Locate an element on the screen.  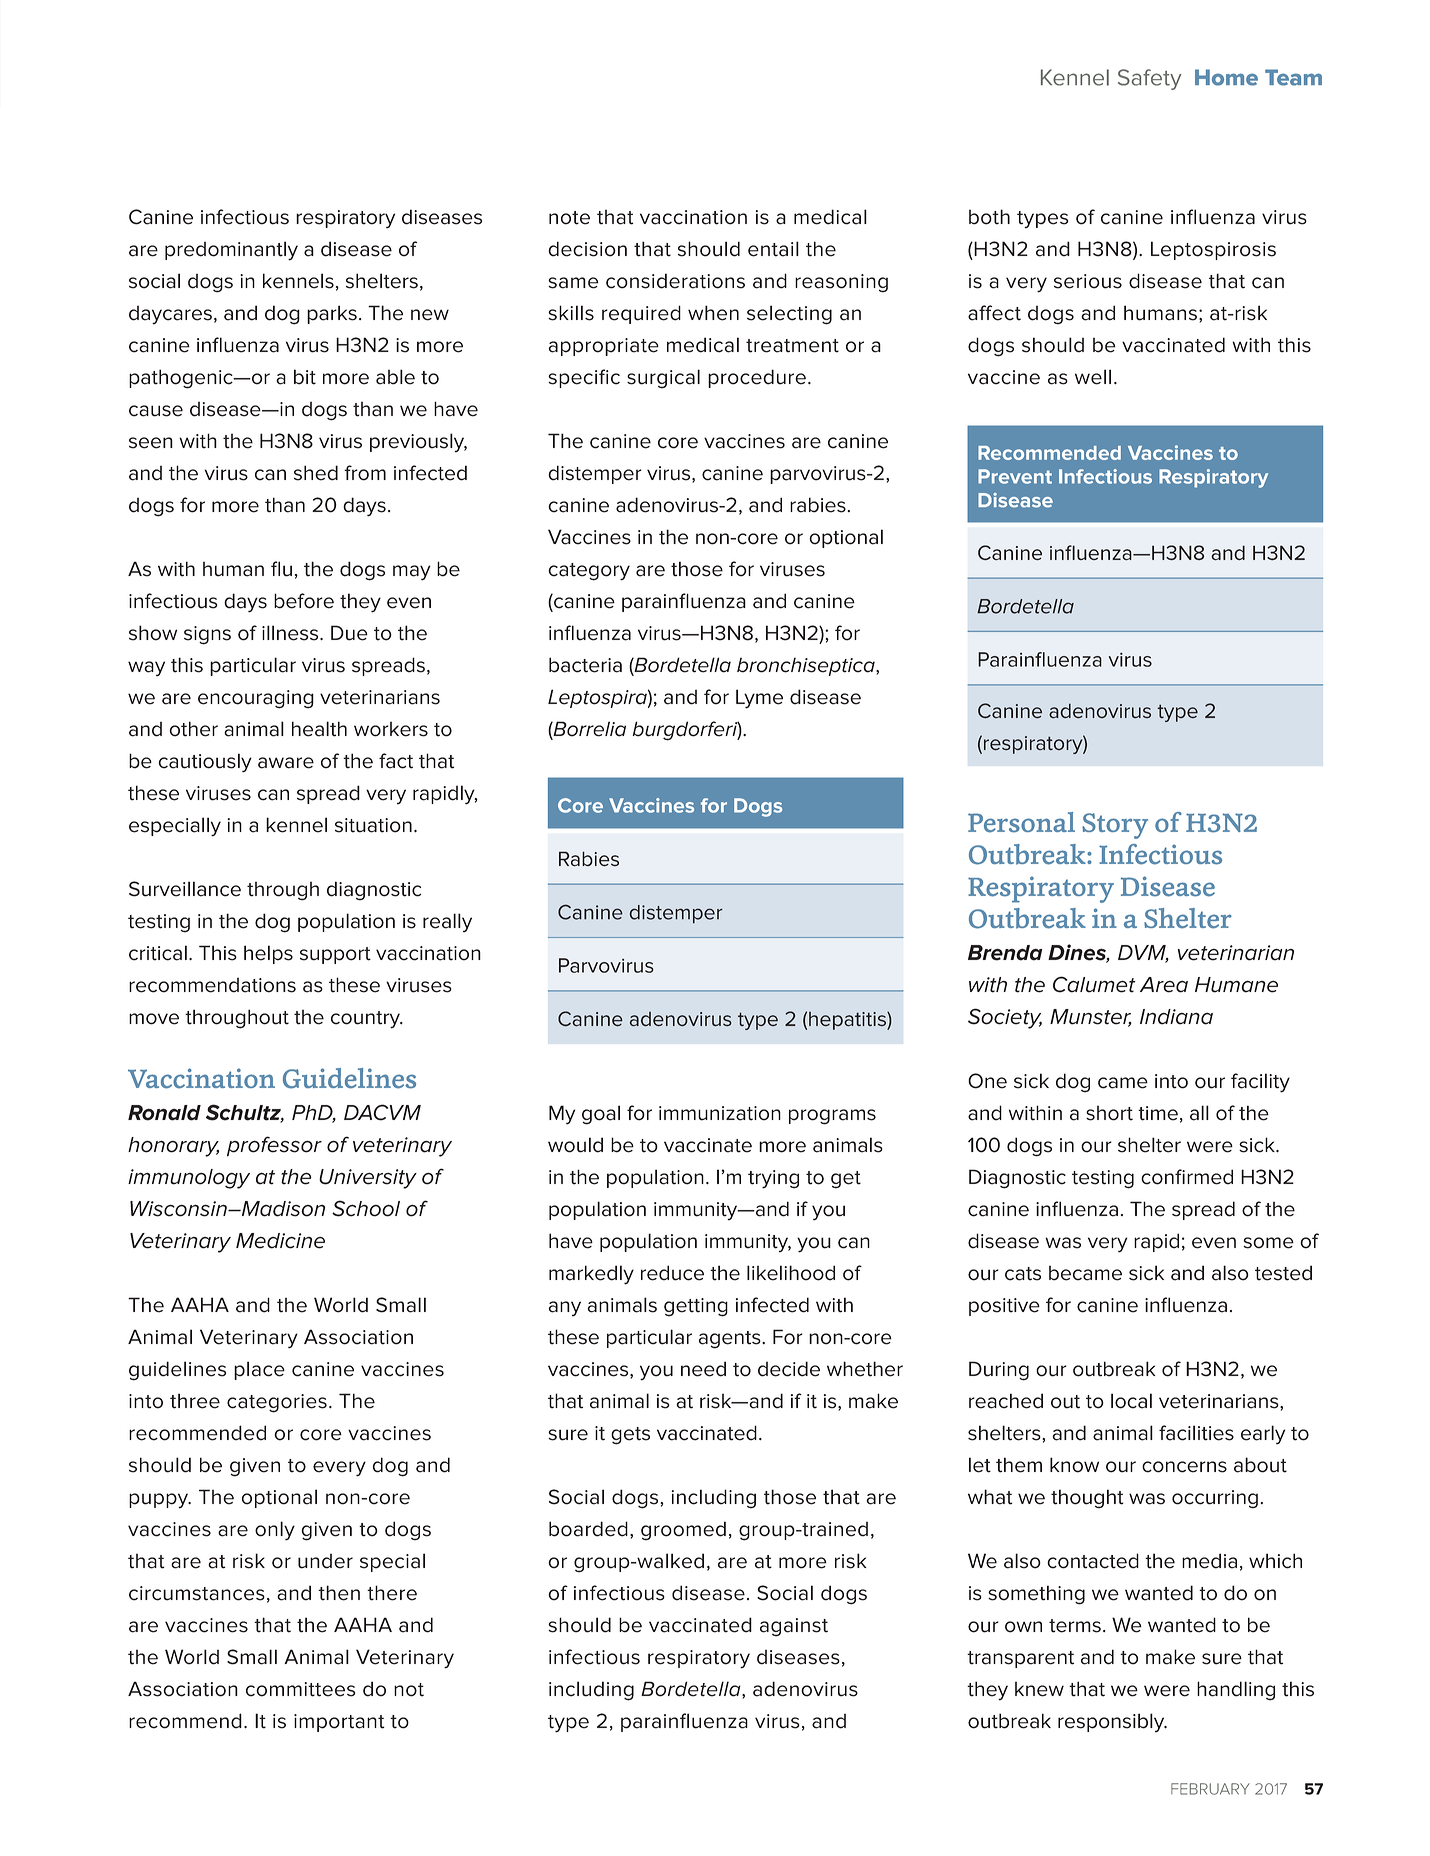
confirmed is located at coordinates (1187, 1177).
